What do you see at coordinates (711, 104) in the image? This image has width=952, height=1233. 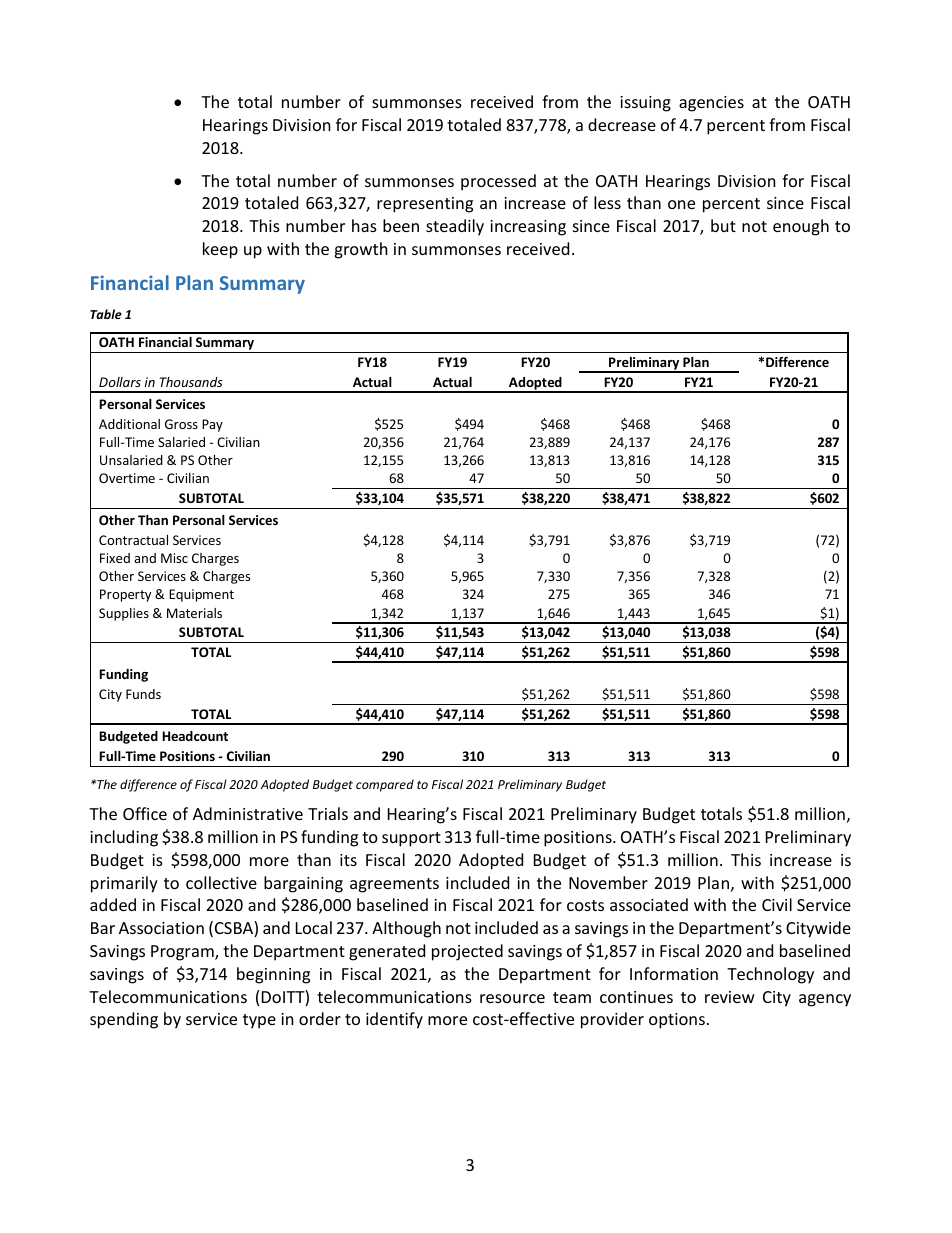 I see `agencies` at bounding box center [711, 104].
